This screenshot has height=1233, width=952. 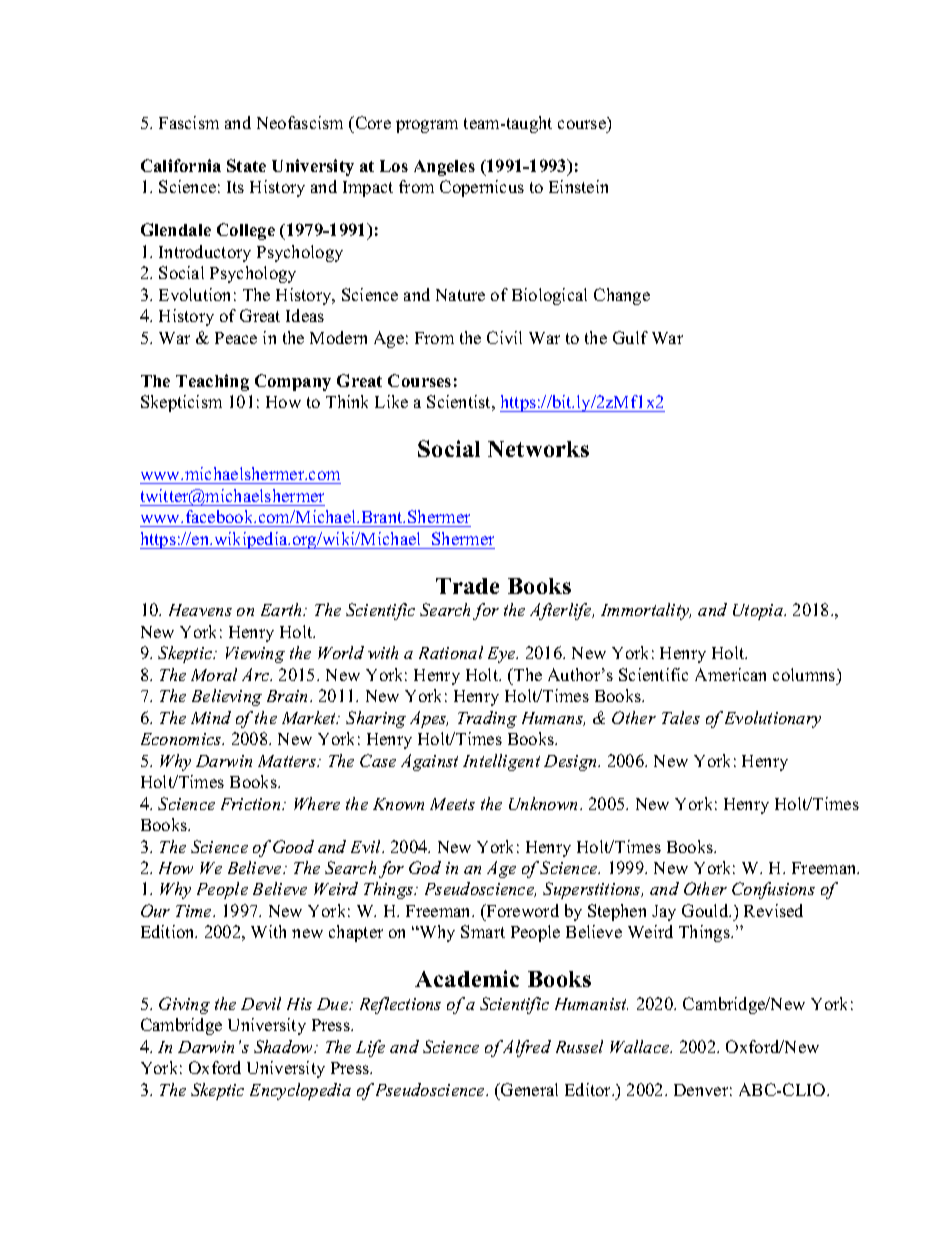 I want to click on State, so click(x=246, y=165).
